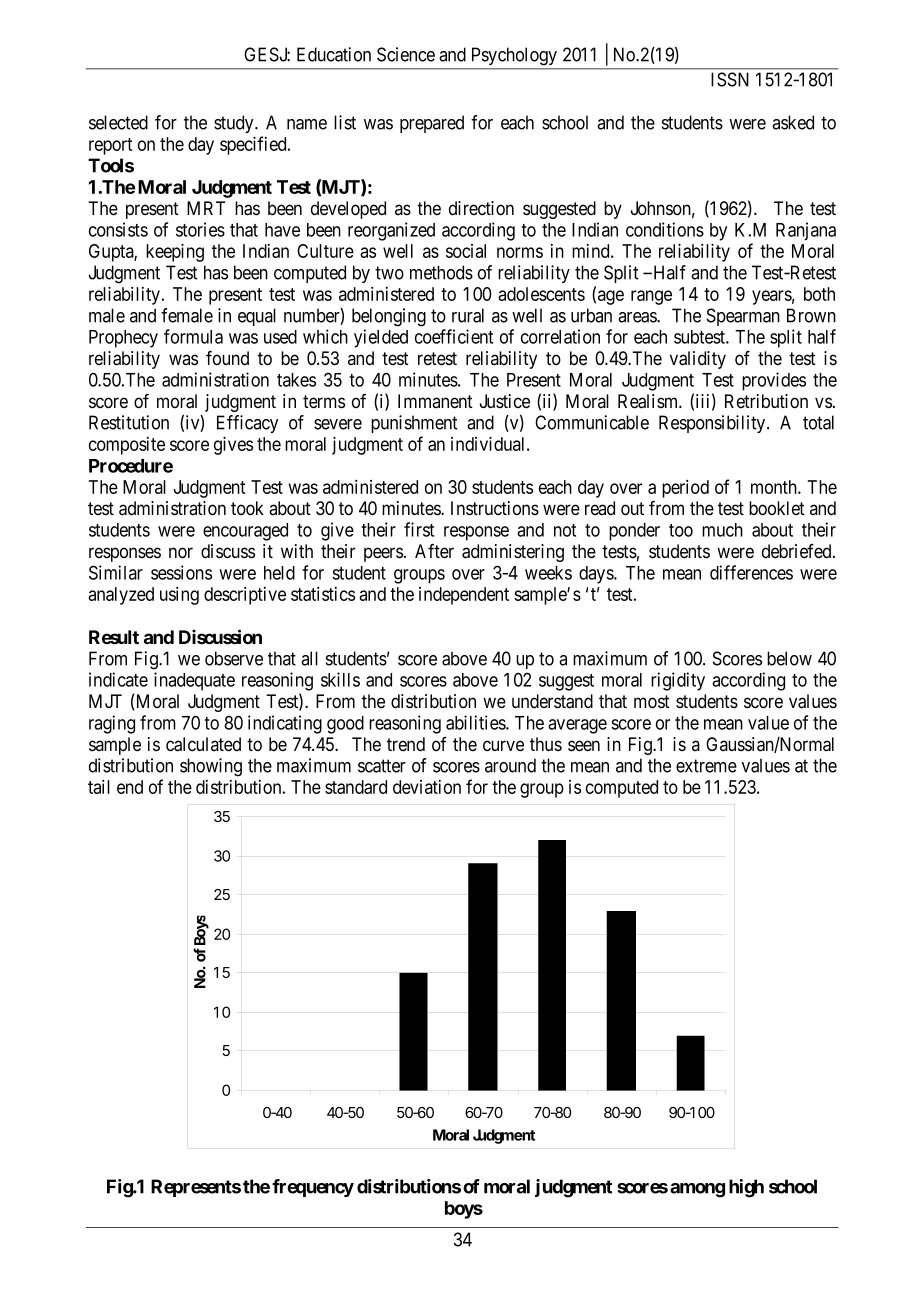  What do you see at coordinates (730, 79) in the image?
I see `ISSN` at bounding box center [730, 79].
